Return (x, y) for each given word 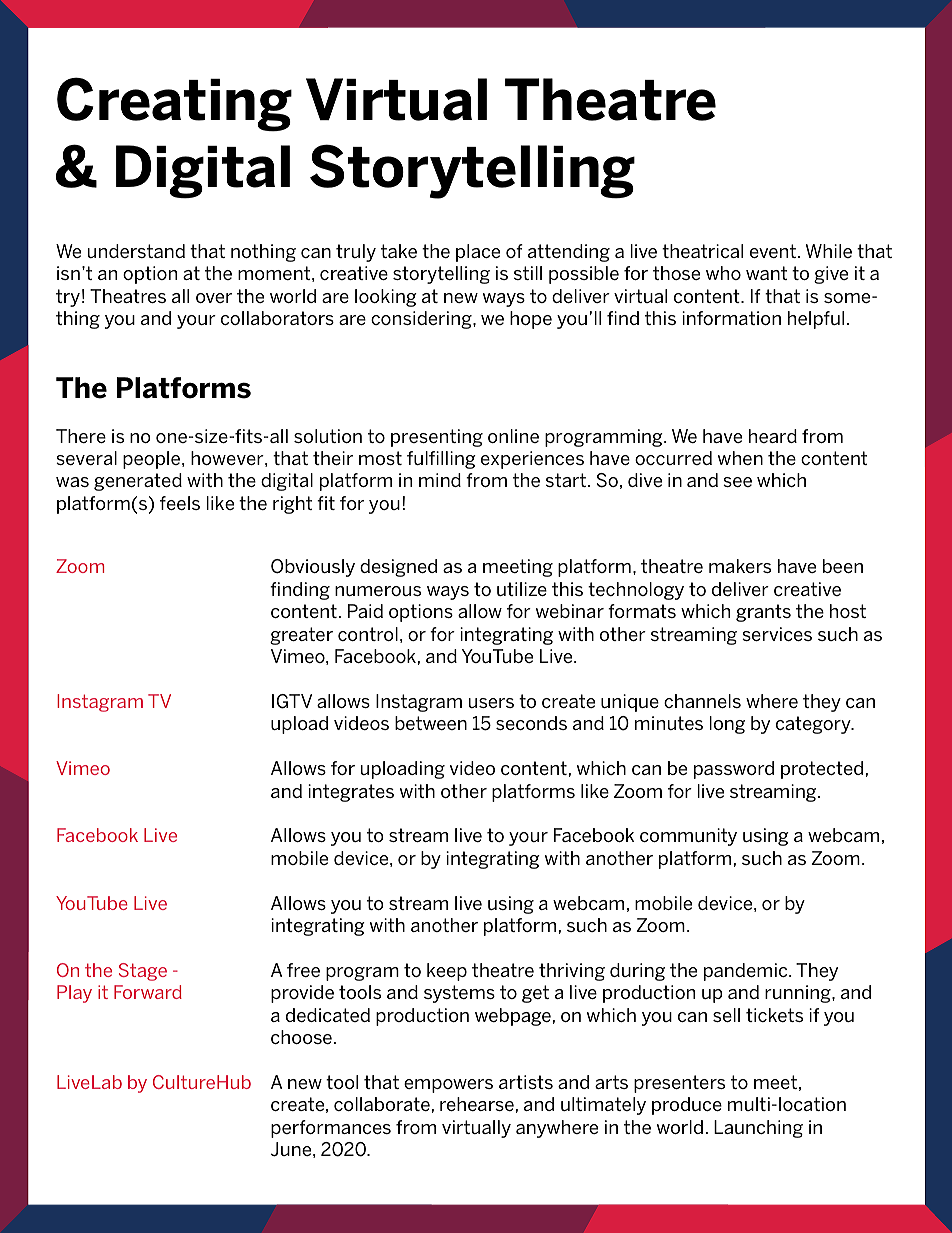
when (740, 458)
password (734, 770)
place (478, 253)
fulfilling (441, 460)
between (431, 723)
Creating (174, 104)
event (773, 251)
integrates (351, 793)
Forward (148, 992)
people (153, 460)
